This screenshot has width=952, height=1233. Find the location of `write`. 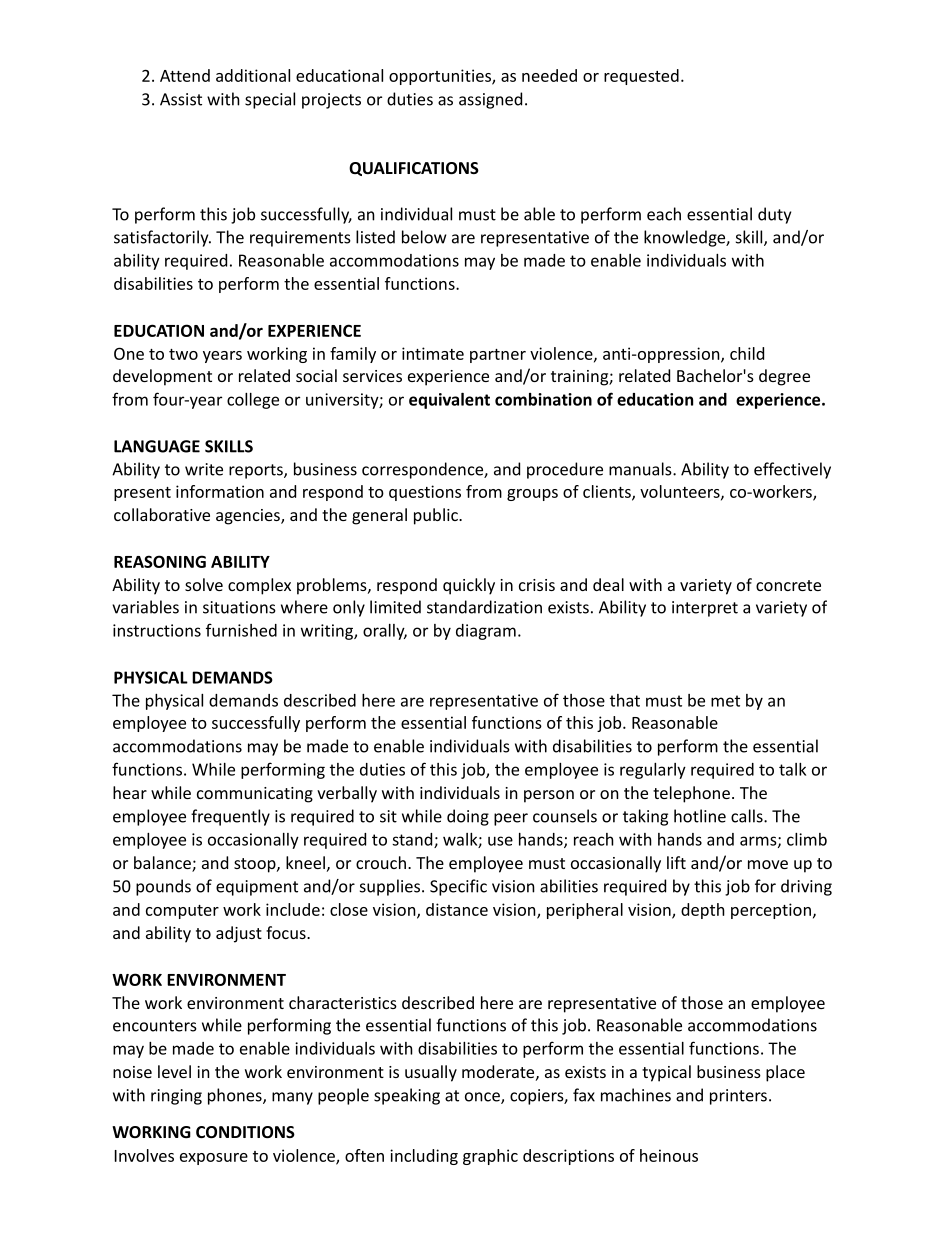

write is located at coordinates (204, 469).
